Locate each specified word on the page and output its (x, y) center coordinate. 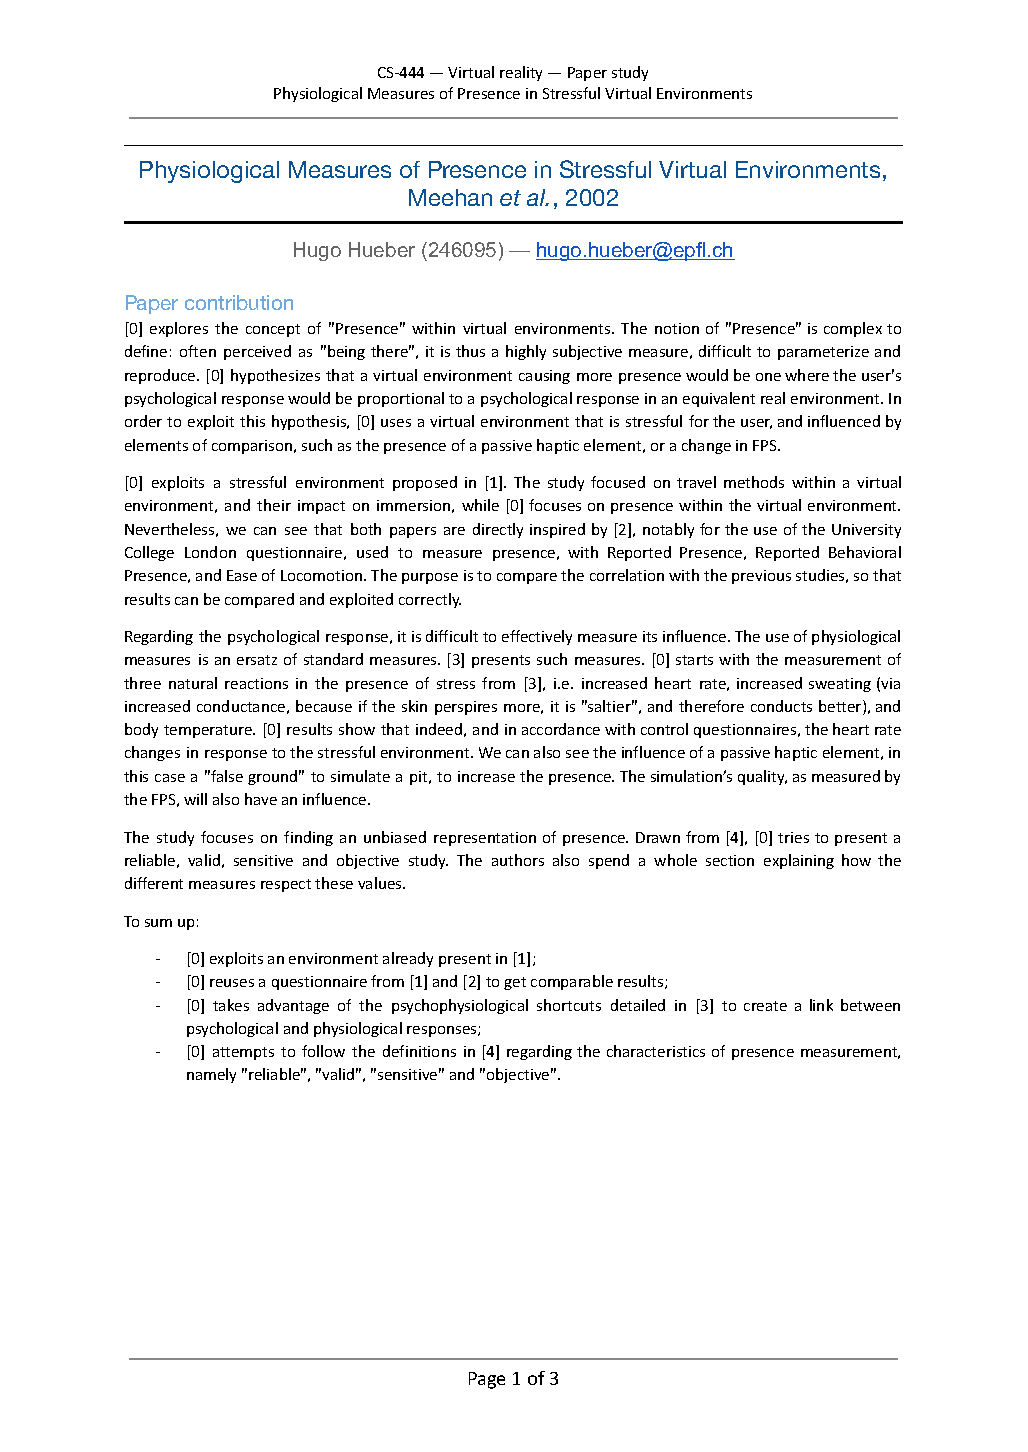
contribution (239, 302)
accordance (561, 729)
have (261, 799)
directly (498, 530)
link (821, 1005)
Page (487, 1380)
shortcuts (569, 1005)
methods (754, 482)
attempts (243, 1053)
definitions (419, 1051)
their (274, 505)
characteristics (656, 1051)
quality (762, 777)
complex (853, 329)
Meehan (450, 197)
